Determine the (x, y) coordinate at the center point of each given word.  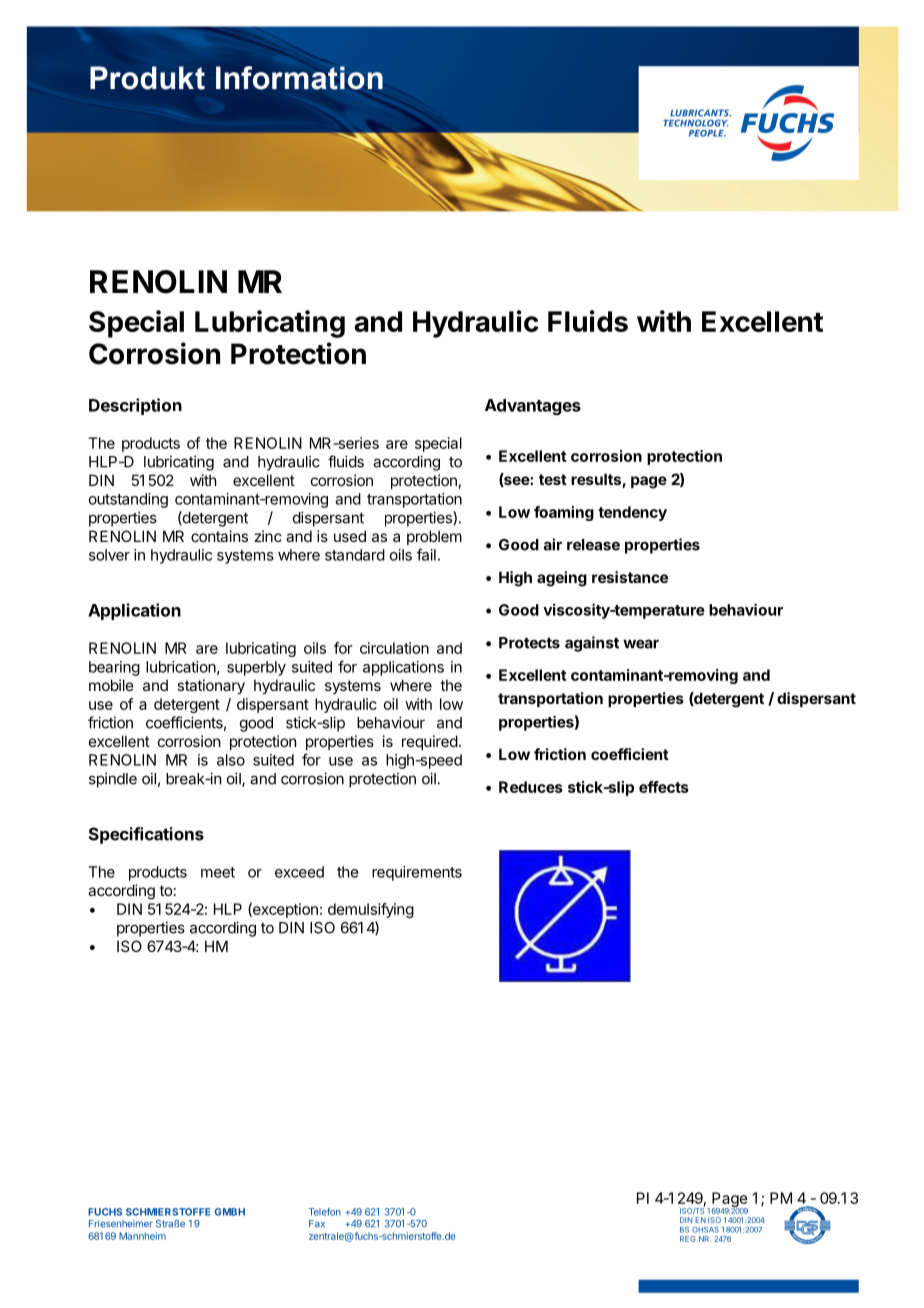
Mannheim (142, 1236)
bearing (114, 668)
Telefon (325, 1212)
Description (135, 406)
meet (218, 872)
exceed (299, 872)
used (350, 536)
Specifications (146, 835)
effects (664, 787)
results (597, 480)
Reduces (531, 787)
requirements (417, 873)
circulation (394, 648)
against (592, 644)
